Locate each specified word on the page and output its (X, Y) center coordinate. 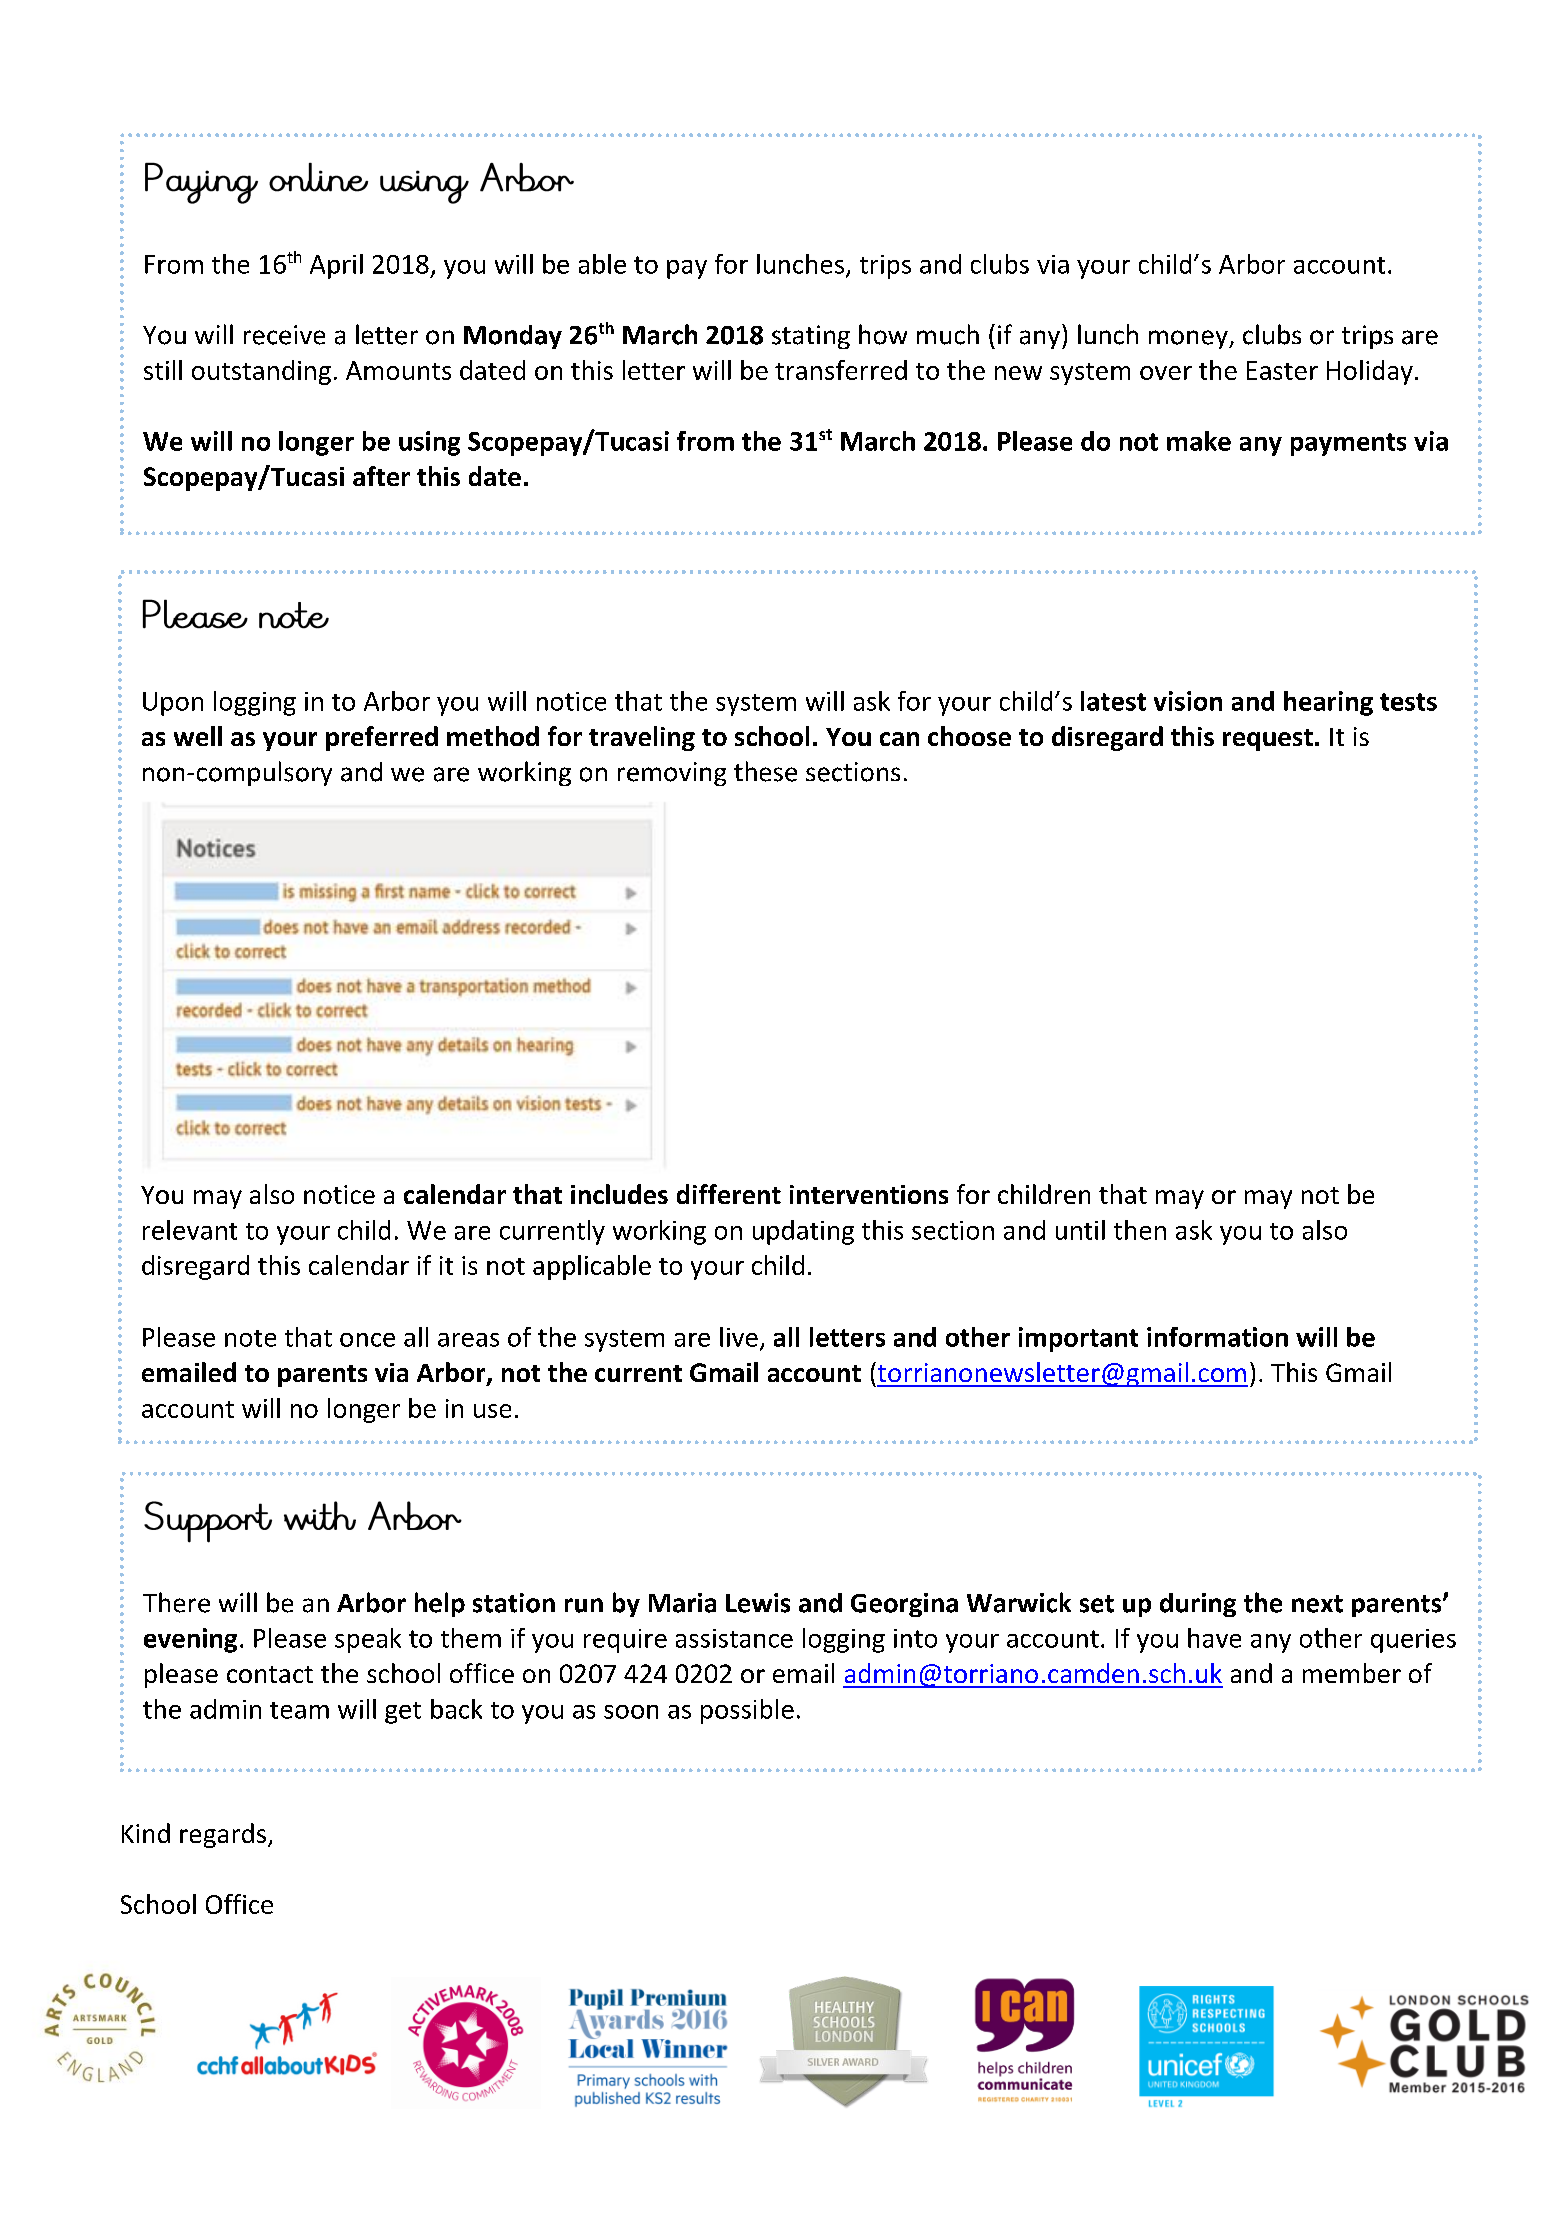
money (1189, 339)
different (729, 1194)
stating (811, 337)
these (765, 771)
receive (284, 335)
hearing (1328, 703)
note (250, 1338)
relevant (190, 1230)
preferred (382, 738)
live (739, 1337)
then (1140, 1230)
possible (747, 1711)
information (1217, 1337)
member (1352, 1673)
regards (223, 1835)
